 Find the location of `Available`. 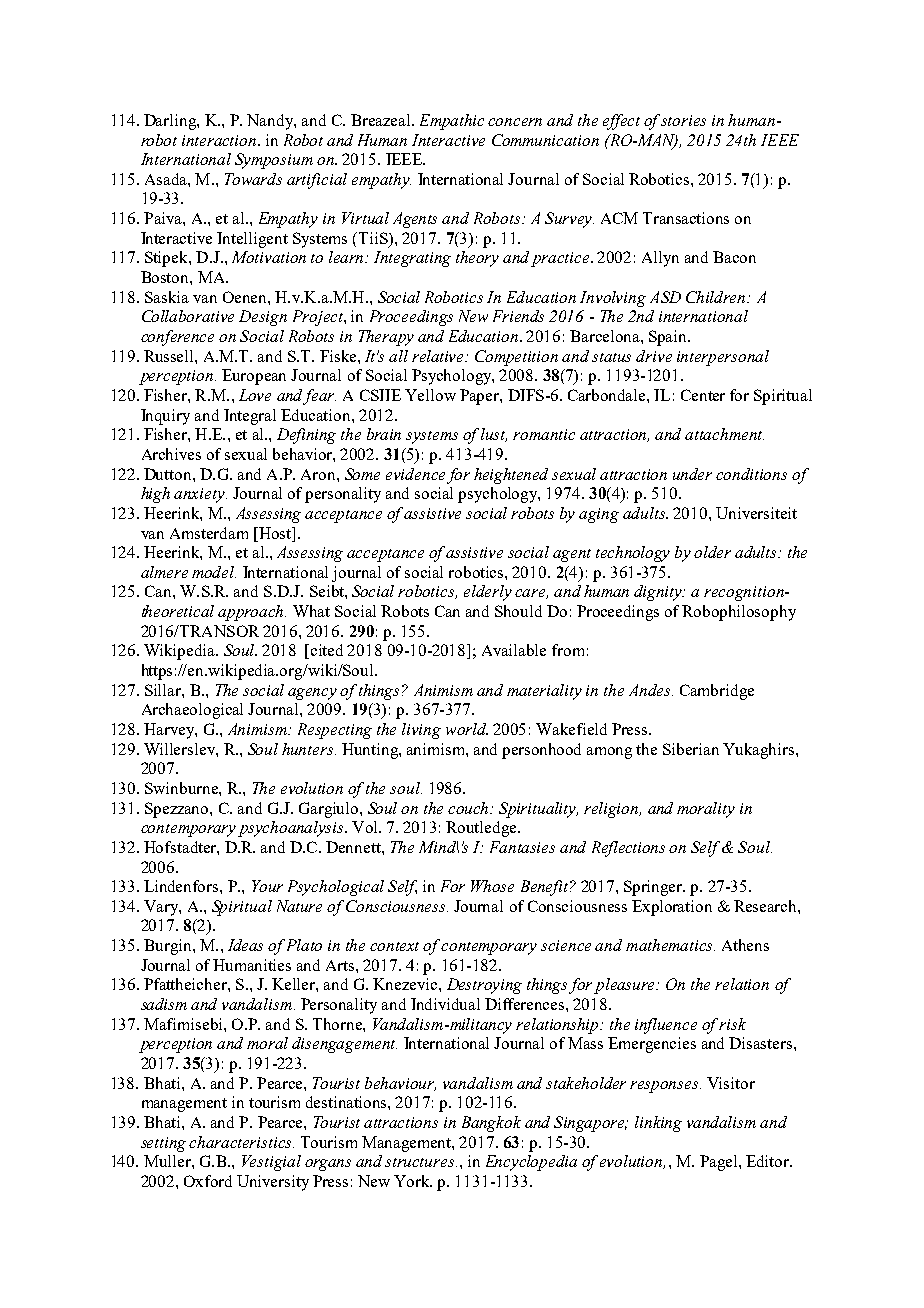

Available is located at coordinates (514, 650).
